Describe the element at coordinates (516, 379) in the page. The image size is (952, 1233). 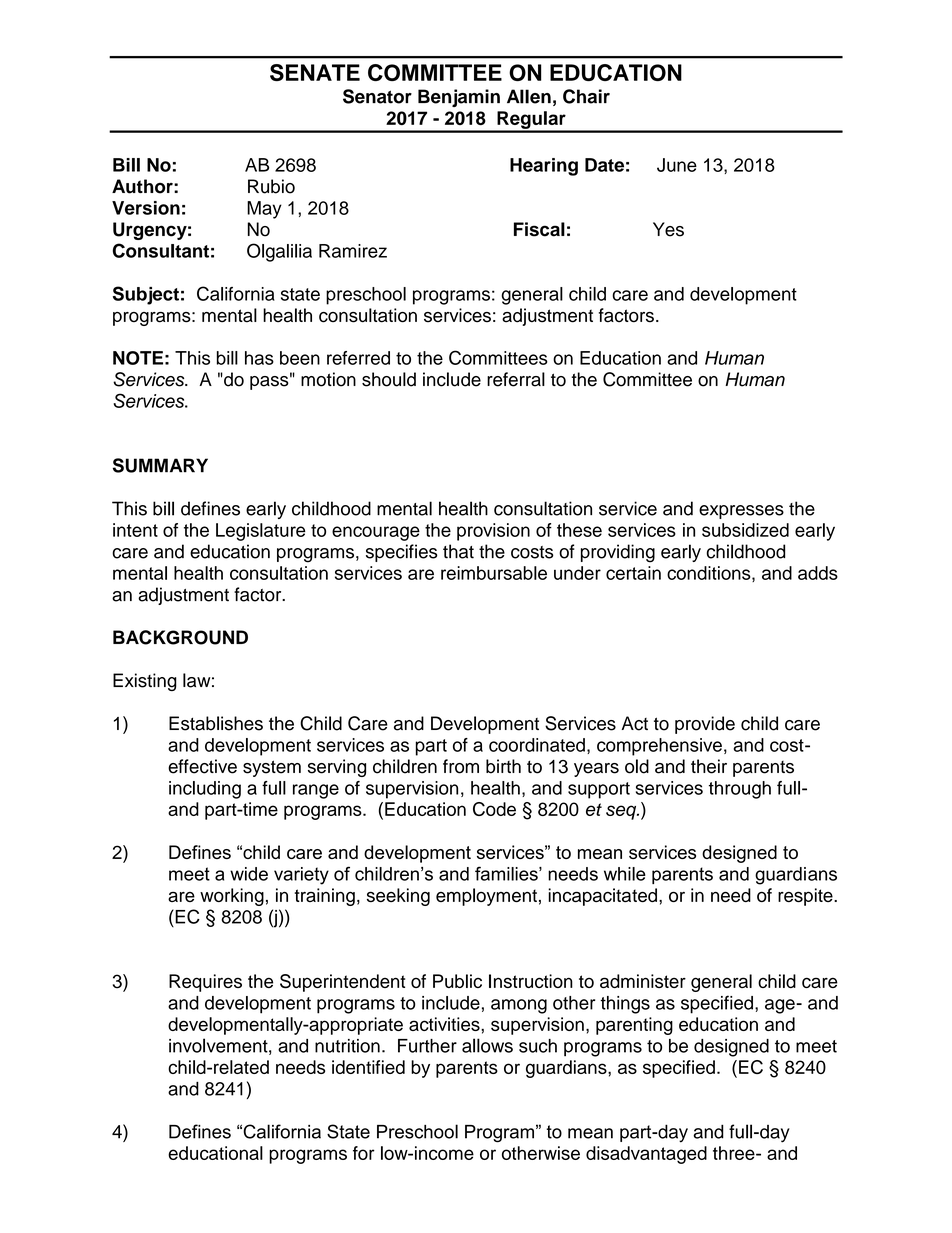
I see `referral` at that location.
